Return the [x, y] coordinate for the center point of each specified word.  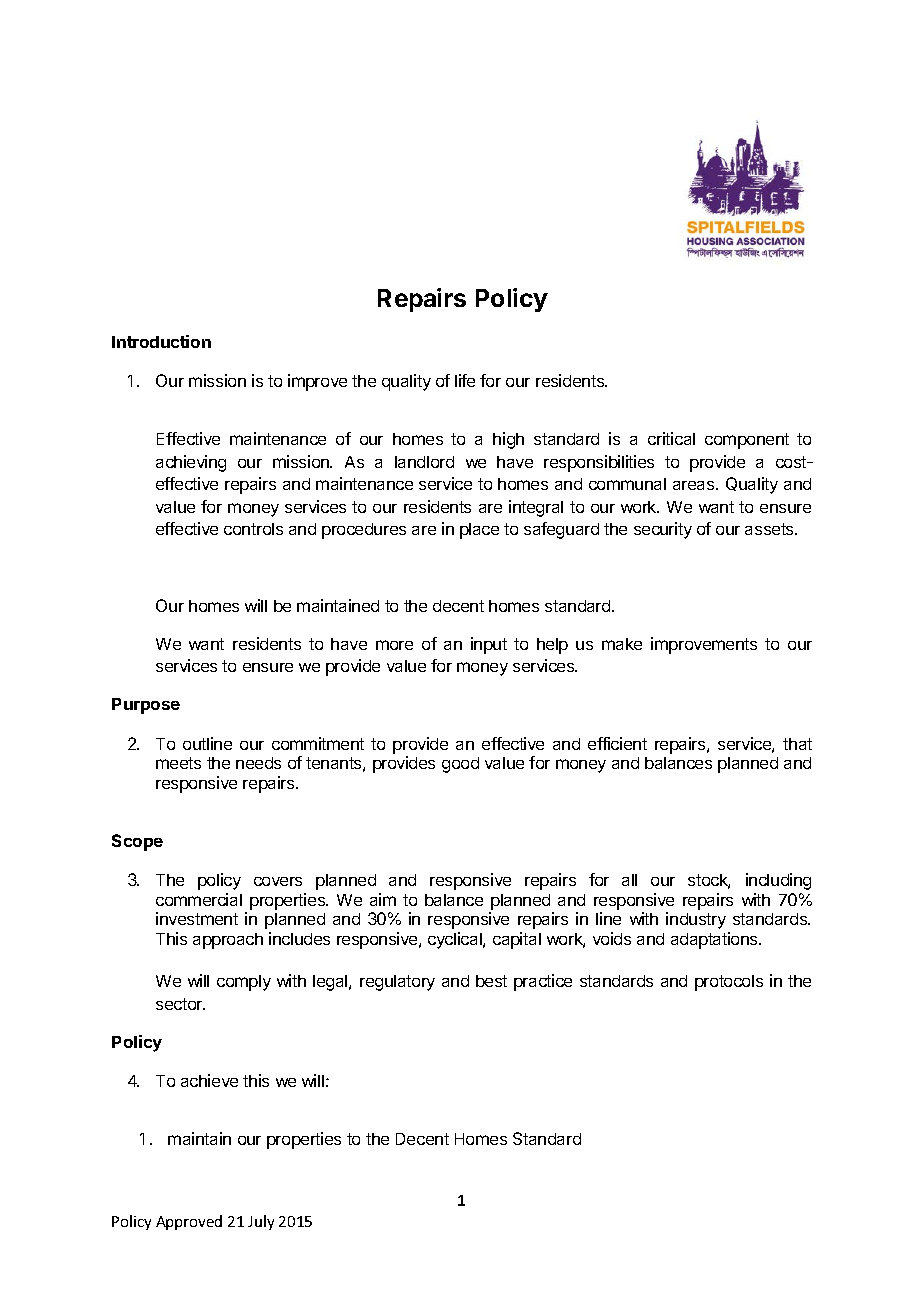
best [491, 981]
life [465, 380]
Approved [189, 1222]
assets [770, 529]
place [479, 531]
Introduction [161, 341]
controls [253, 529]
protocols [729, 983]
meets [178, 763]
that [797, 744]
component [747, 441]
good [460, 765]
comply [244, 983]
